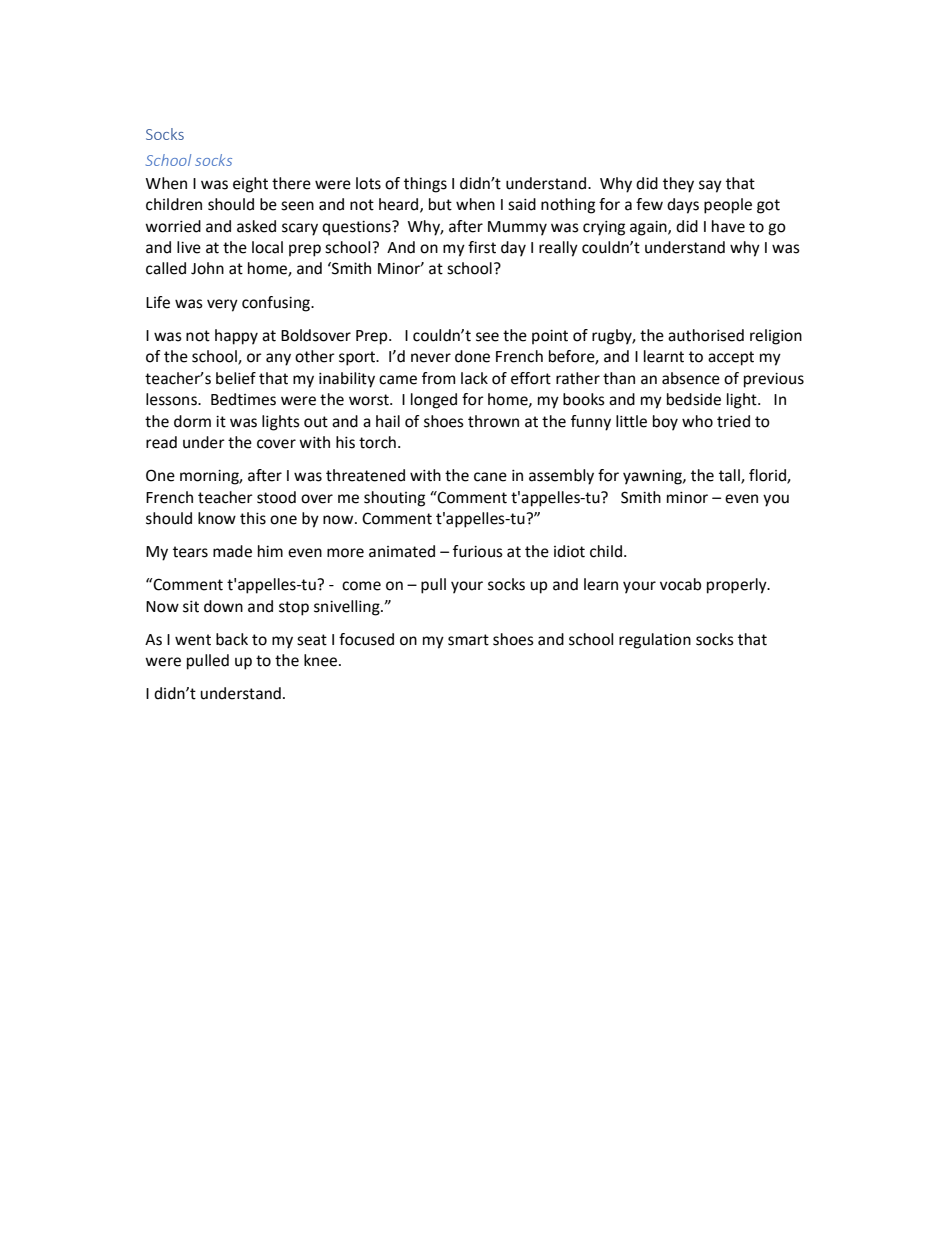 The height and width of the document is (1233, 952). What do you see at coordinates (232, 639) in the document?
I see `back` at bounding box center [232, 639].
